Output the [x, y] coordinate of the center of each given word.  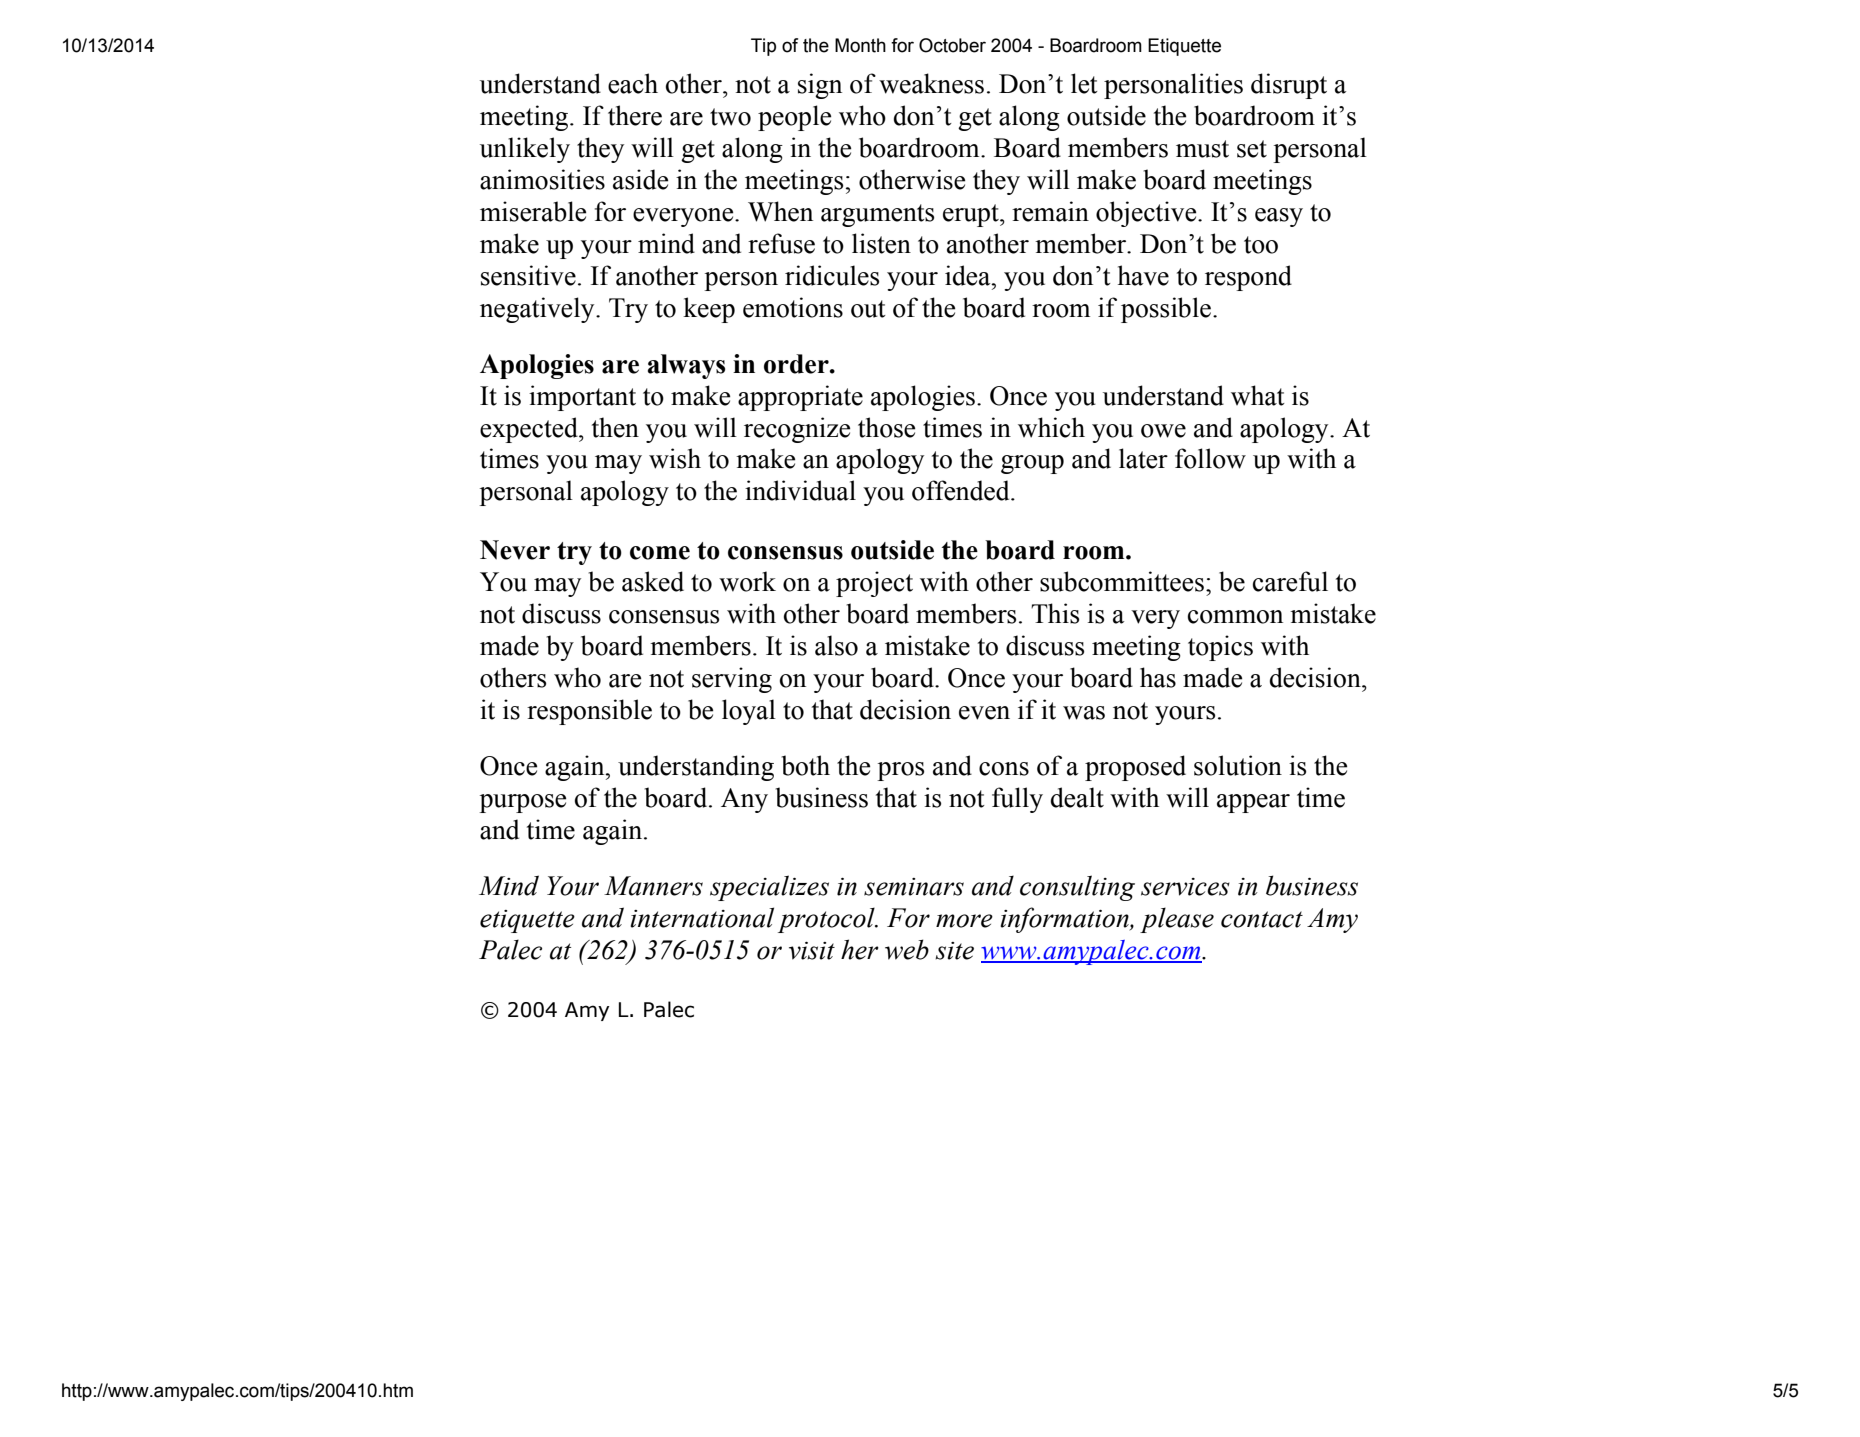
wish [675, 458]
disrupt [1289, 86]
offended [962, 490]
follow [1210, 458]
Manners [653, 886]
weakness [931, 83]
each [633, 83]
